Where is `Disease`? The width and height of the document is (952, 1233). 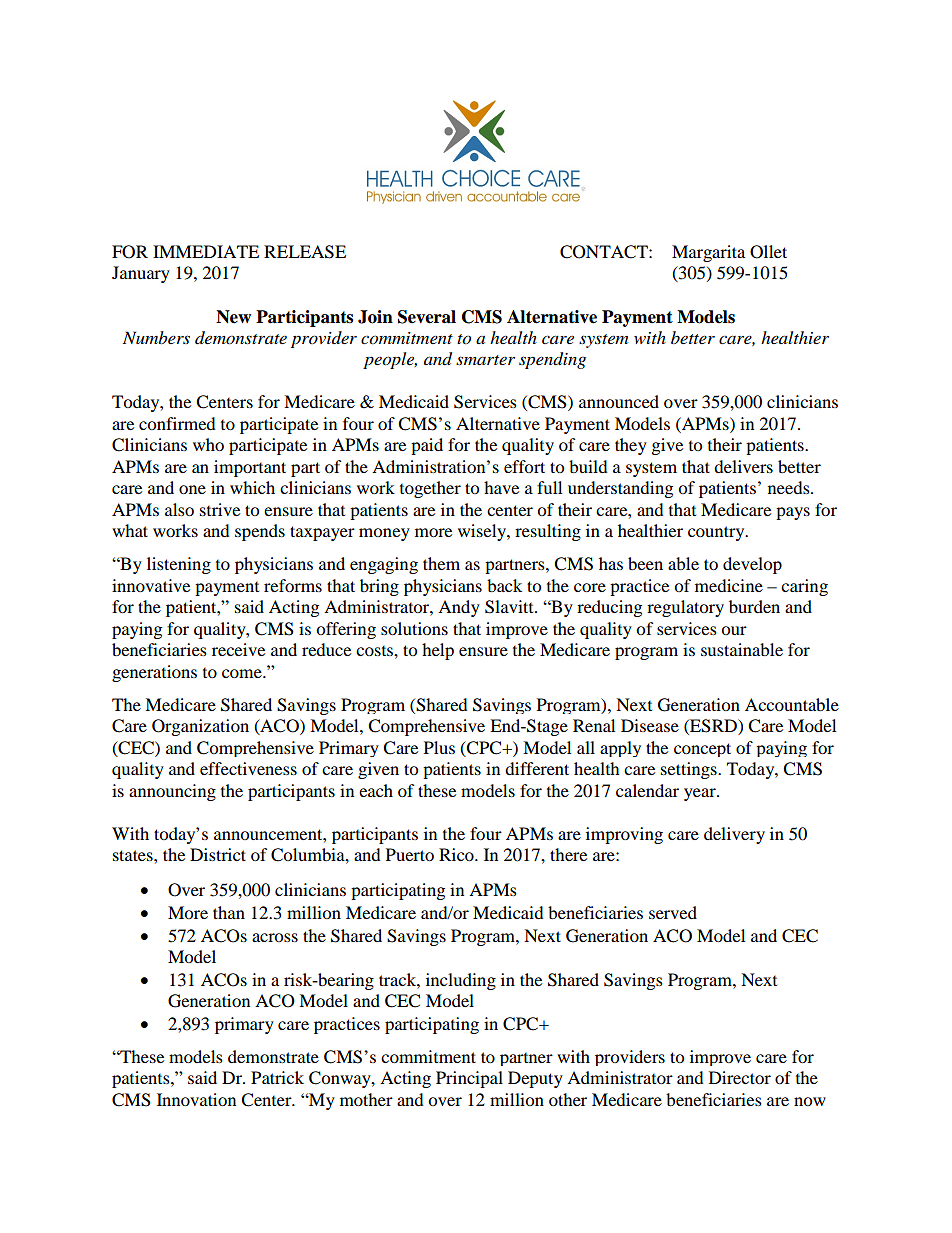
Disease is located at coordinates (650, 725).
